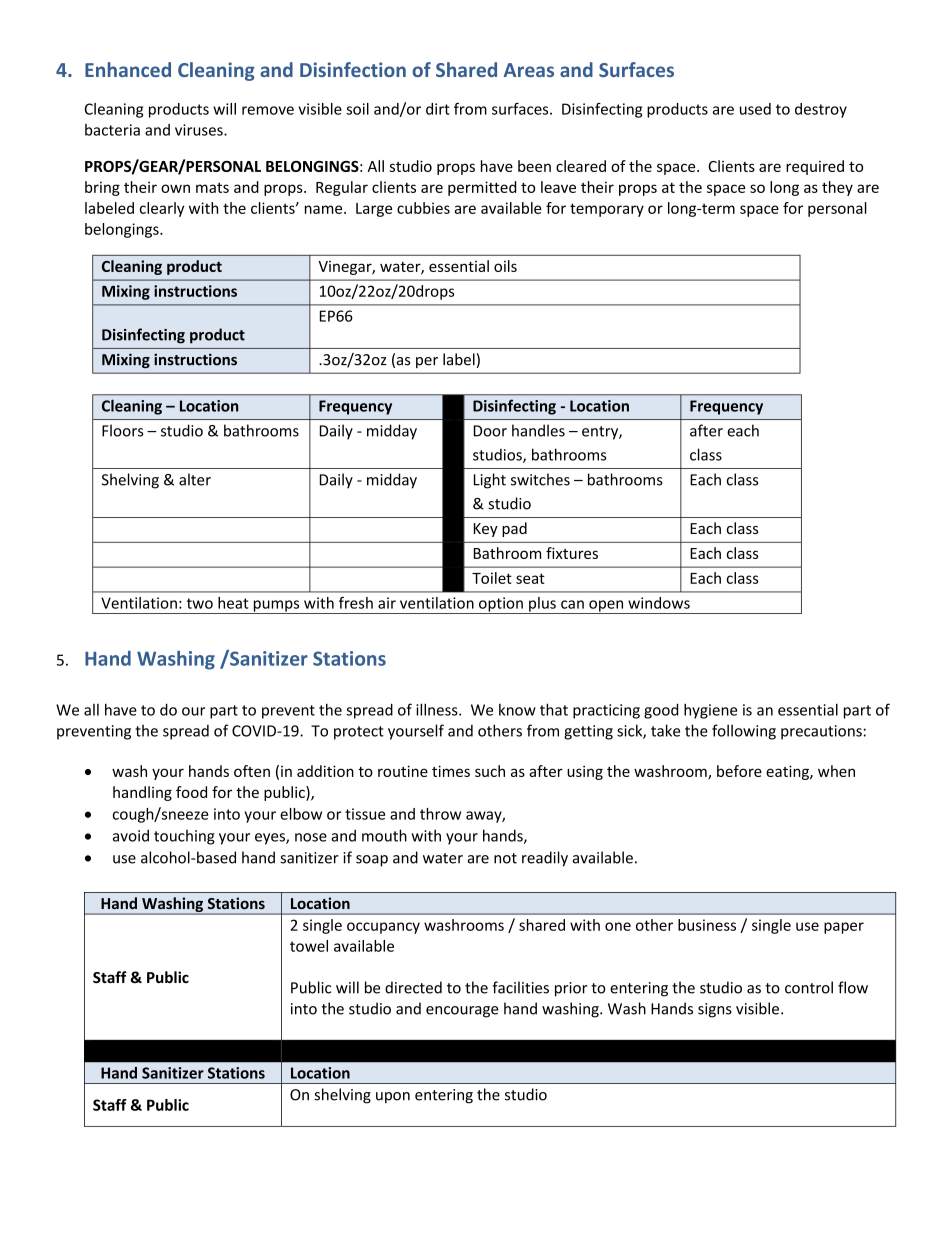 Image resolution: width=952 pixels, height=1233 pixels. Describe the element at coordinates (755, 109) in the page. I see `used` at that location.
